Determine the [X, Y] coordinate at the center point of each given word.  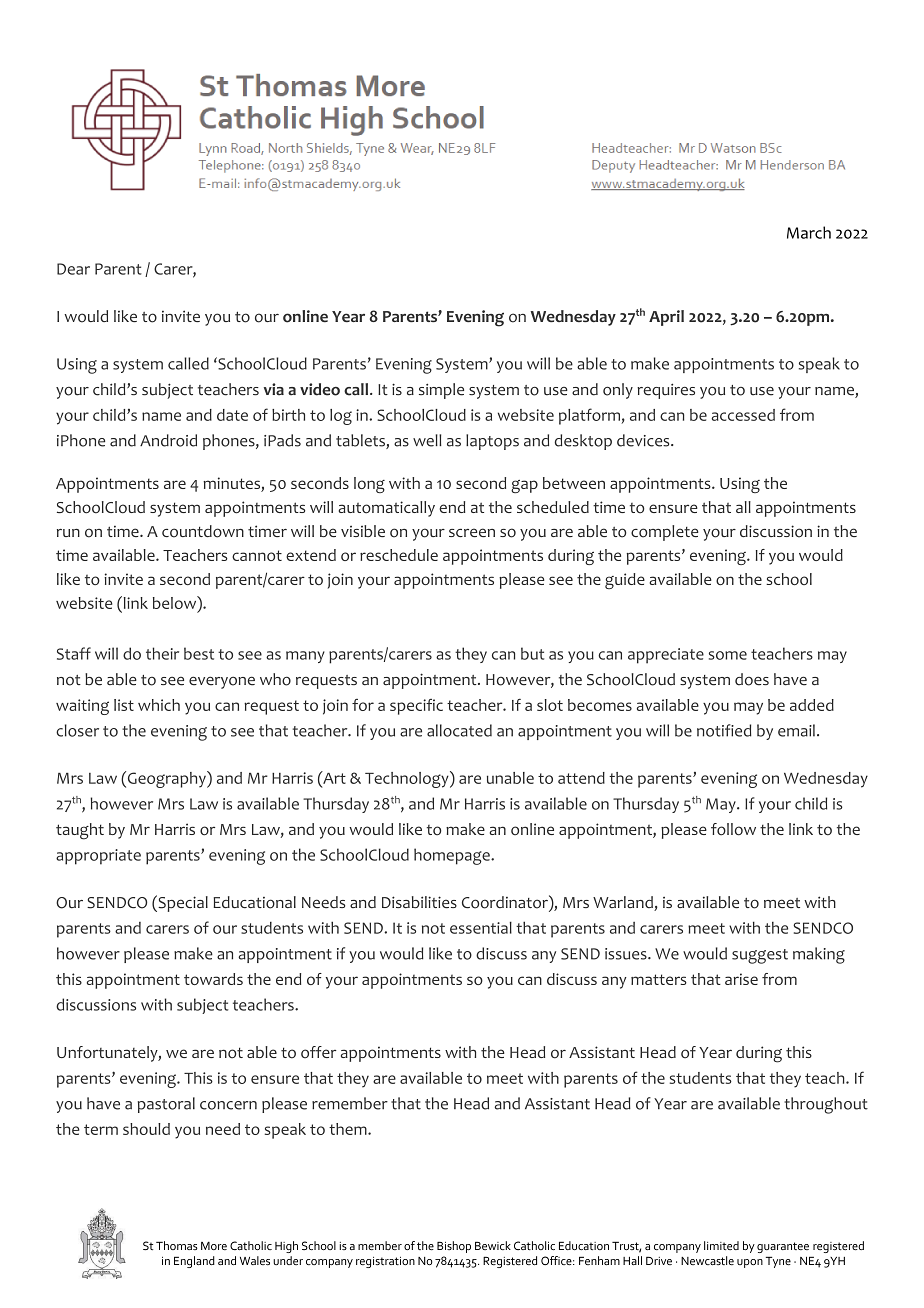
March [809, 232]
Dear [73, 269]
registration [385, 1262]
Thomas [177, 1245]
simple [441, 391]
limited [721, 1245]
